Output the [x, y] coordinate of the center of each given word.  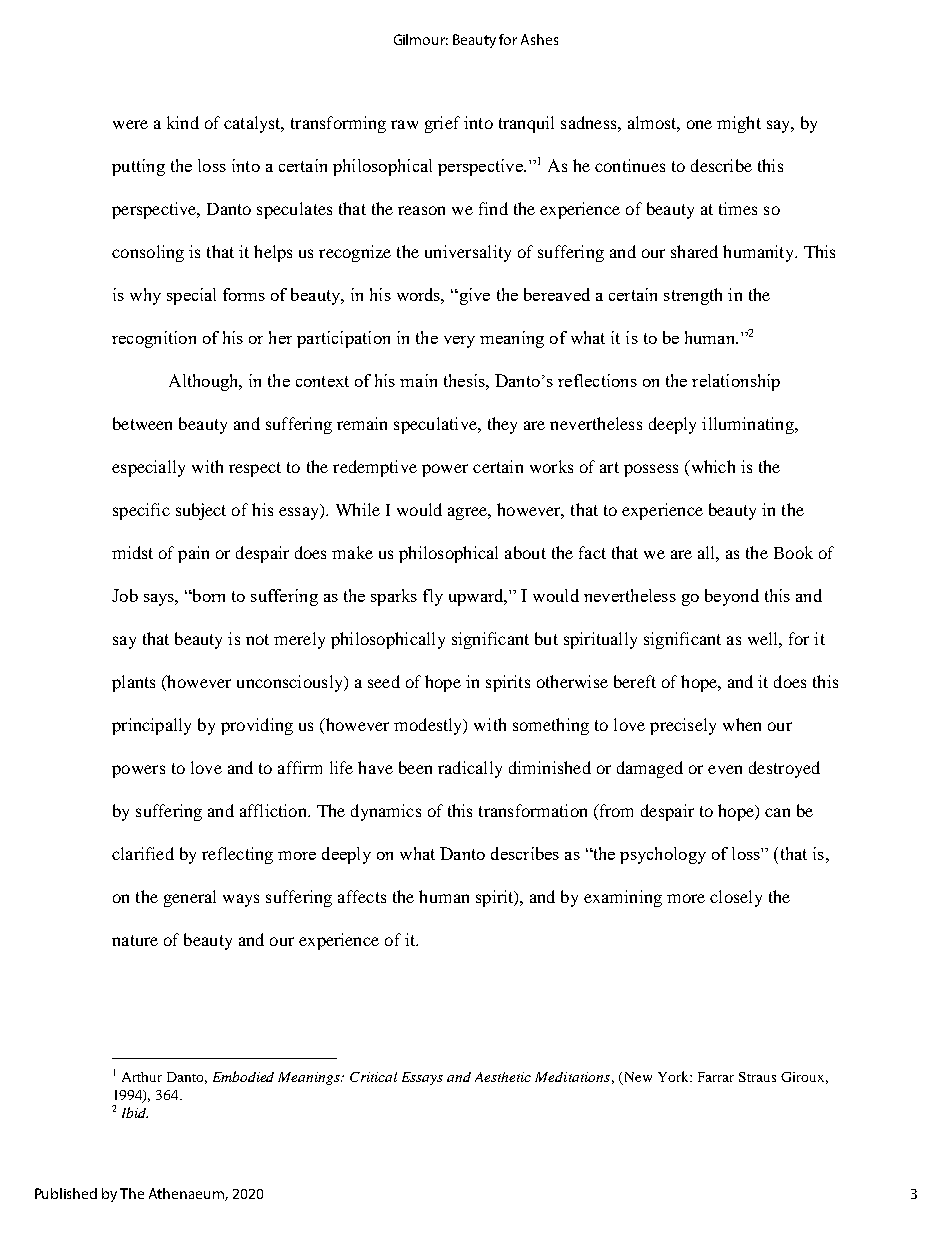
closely [736, 898]
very [459, 342]
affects [362, 896]
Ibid [135, 1112]
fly [433, 597]
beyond [732, 597]
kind [183, 122]
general [190, 898]
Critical [373, 1077]
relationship [736, 382]
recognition [154, 339]
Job [125, 595]
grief [442, 124]
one [699, 124]
